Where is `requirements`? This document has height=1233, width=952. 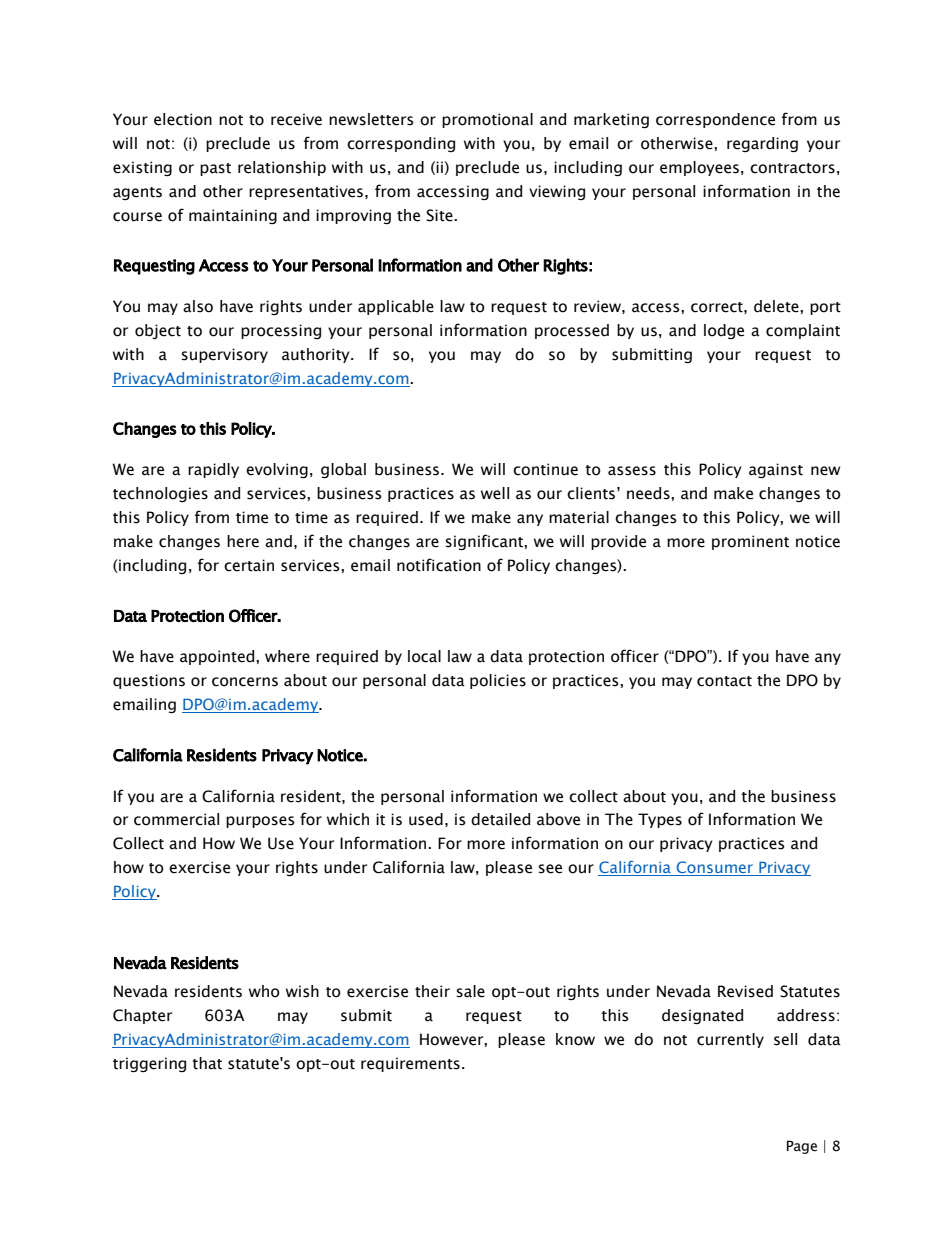 requirements is located at coordinates (410, 1064).
